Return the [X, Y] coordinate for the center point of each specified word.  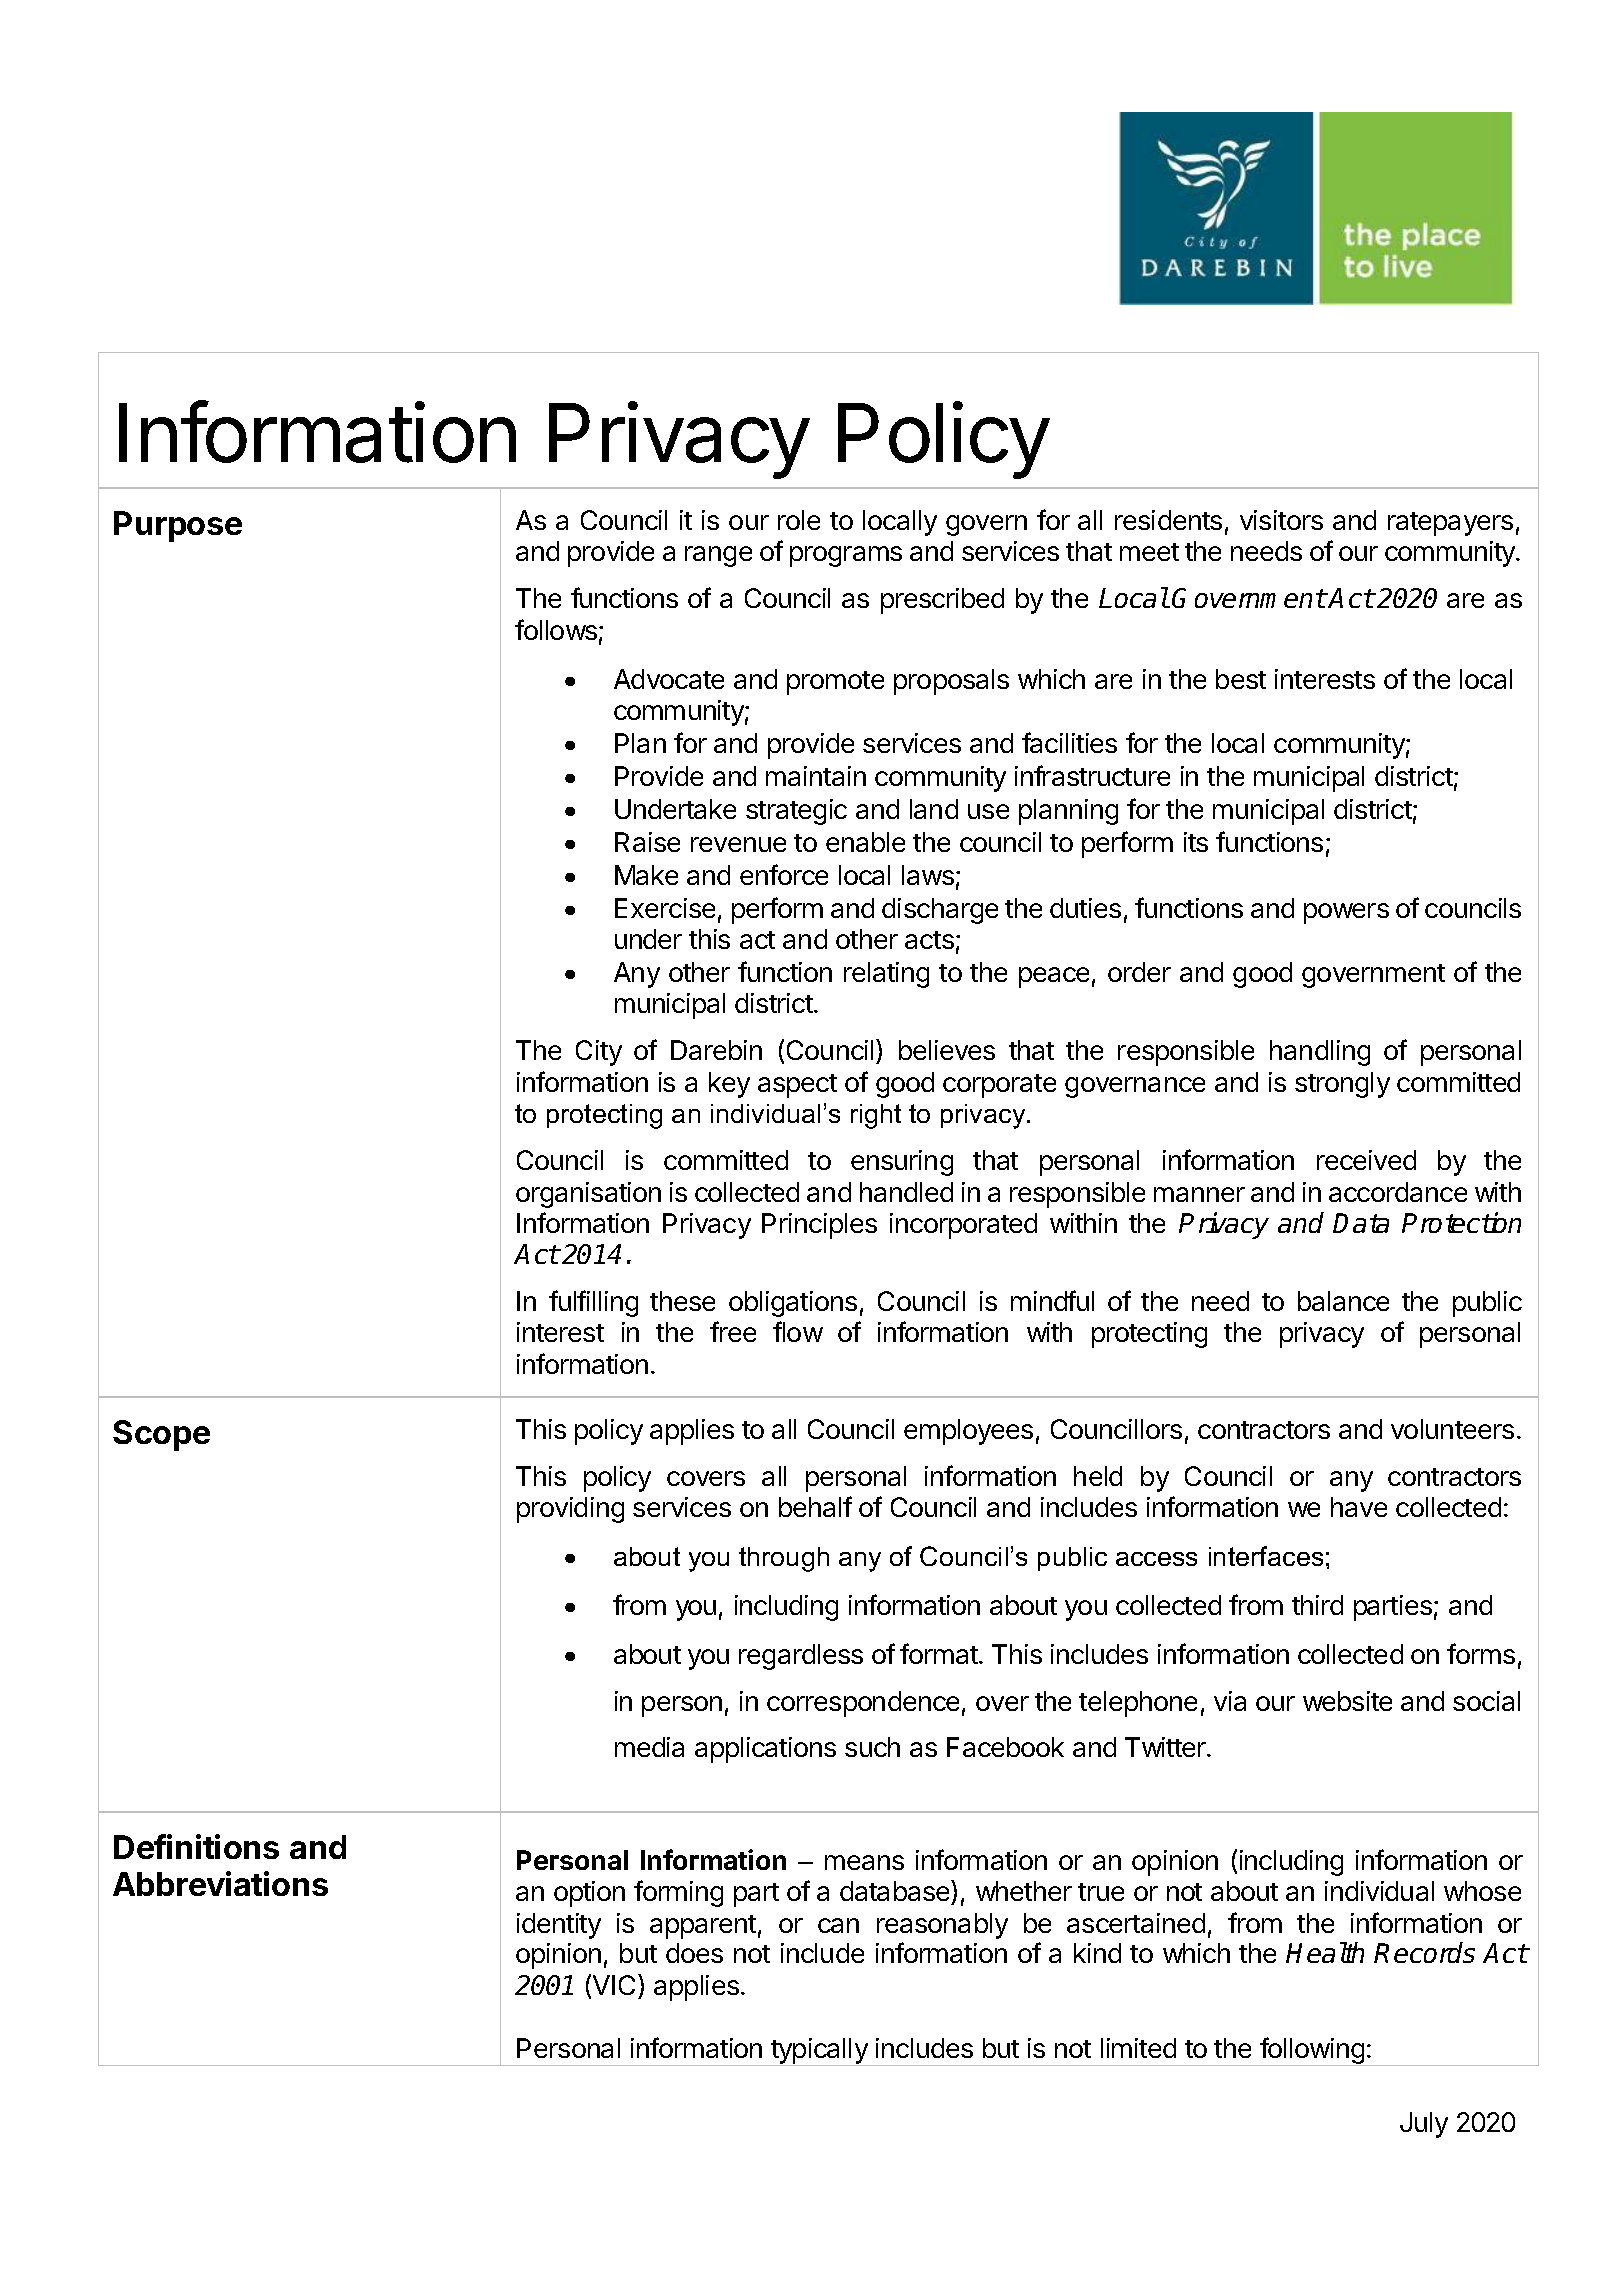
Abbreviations [220, 1883]
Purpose [178, 526]
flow [798, 1331]
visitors [1281, 520]
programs [846, 556]
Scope [161, 1435]
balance [1343, 1301]
